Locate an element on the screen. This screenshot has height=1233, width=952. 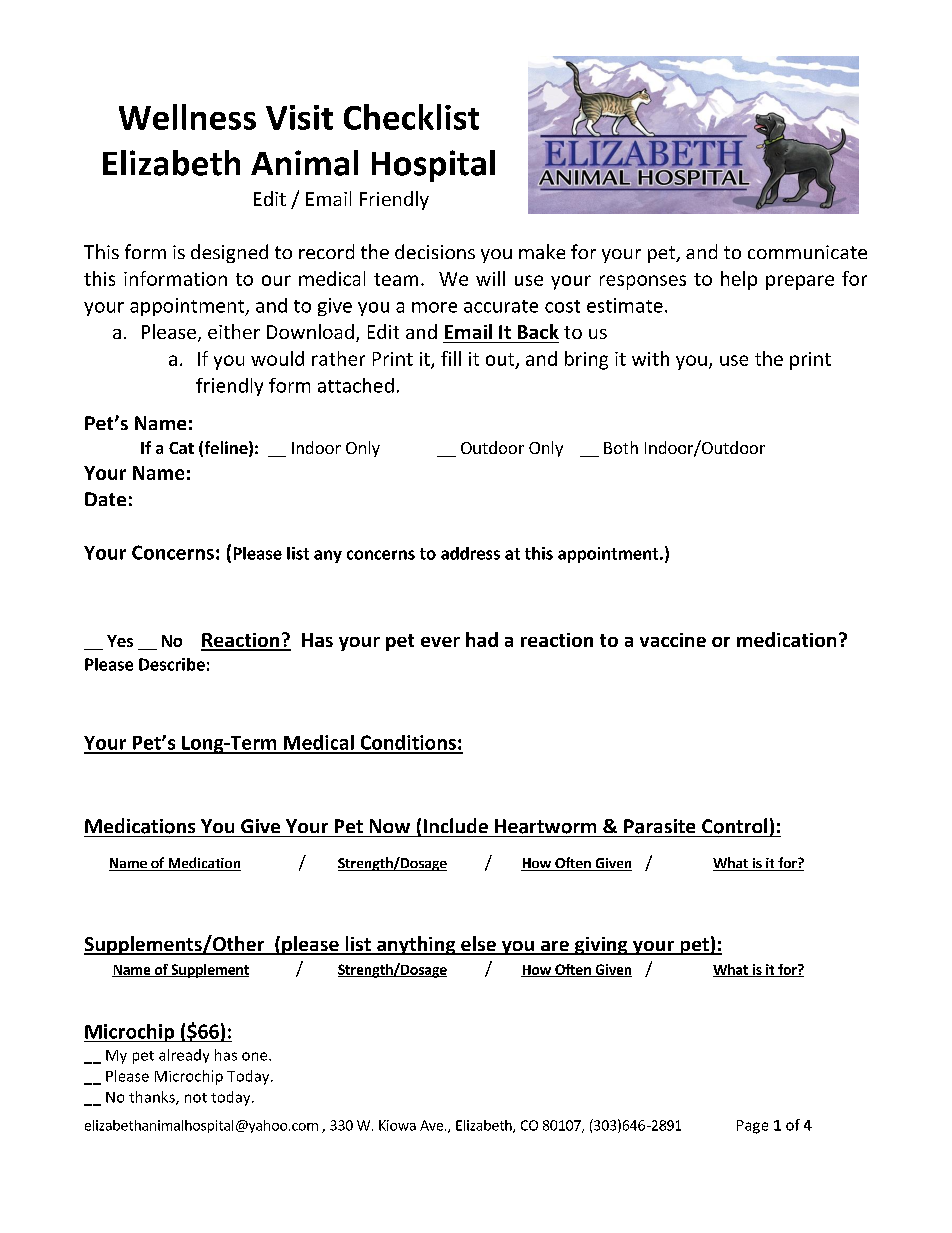
Describe is located at coordinates (172, 664).
